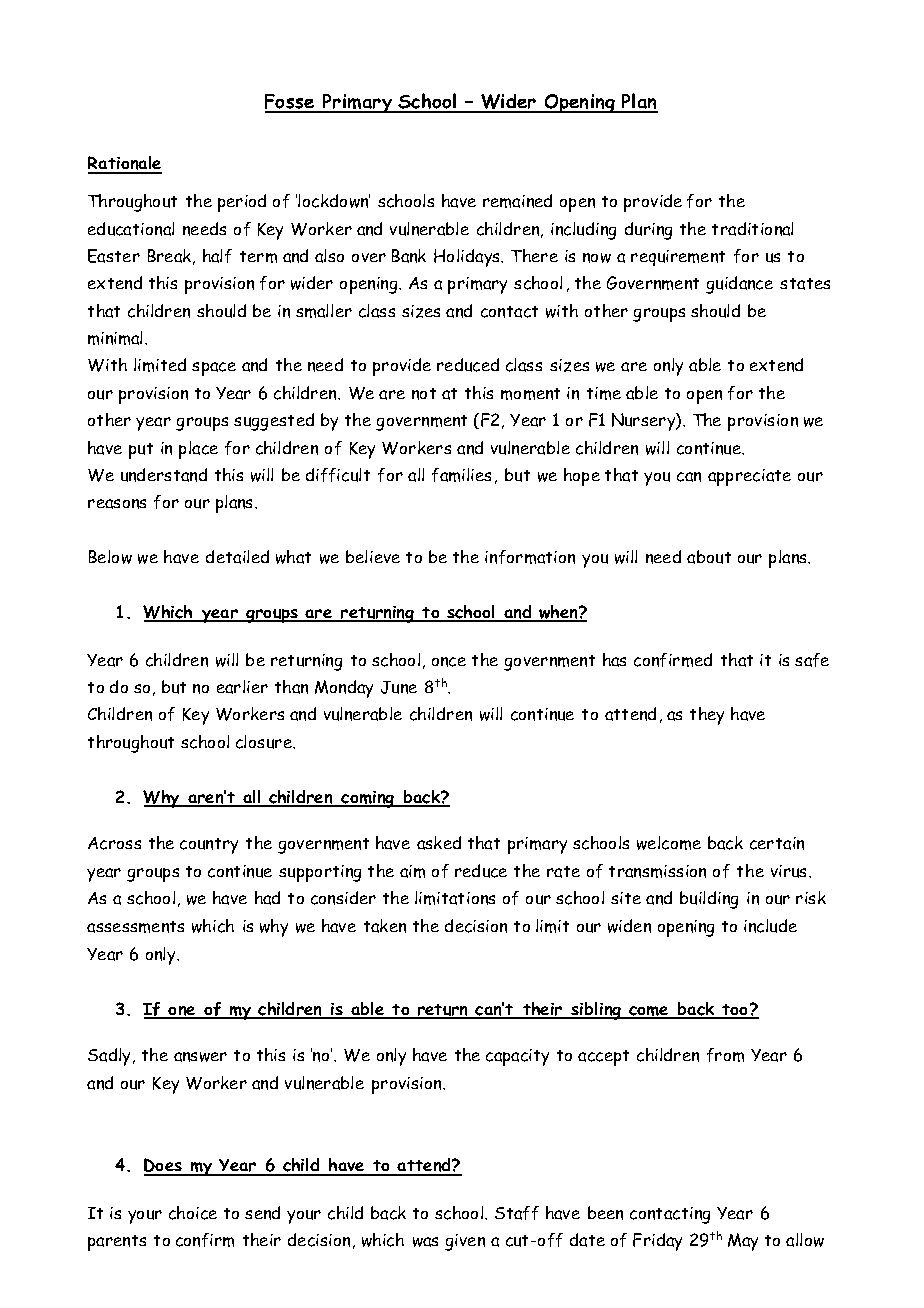 This screenshot has height=1308, width=924. What do you see at coordinates (424, 394) in the screenshot?
I see `not` at bounding box center [424, 394].
